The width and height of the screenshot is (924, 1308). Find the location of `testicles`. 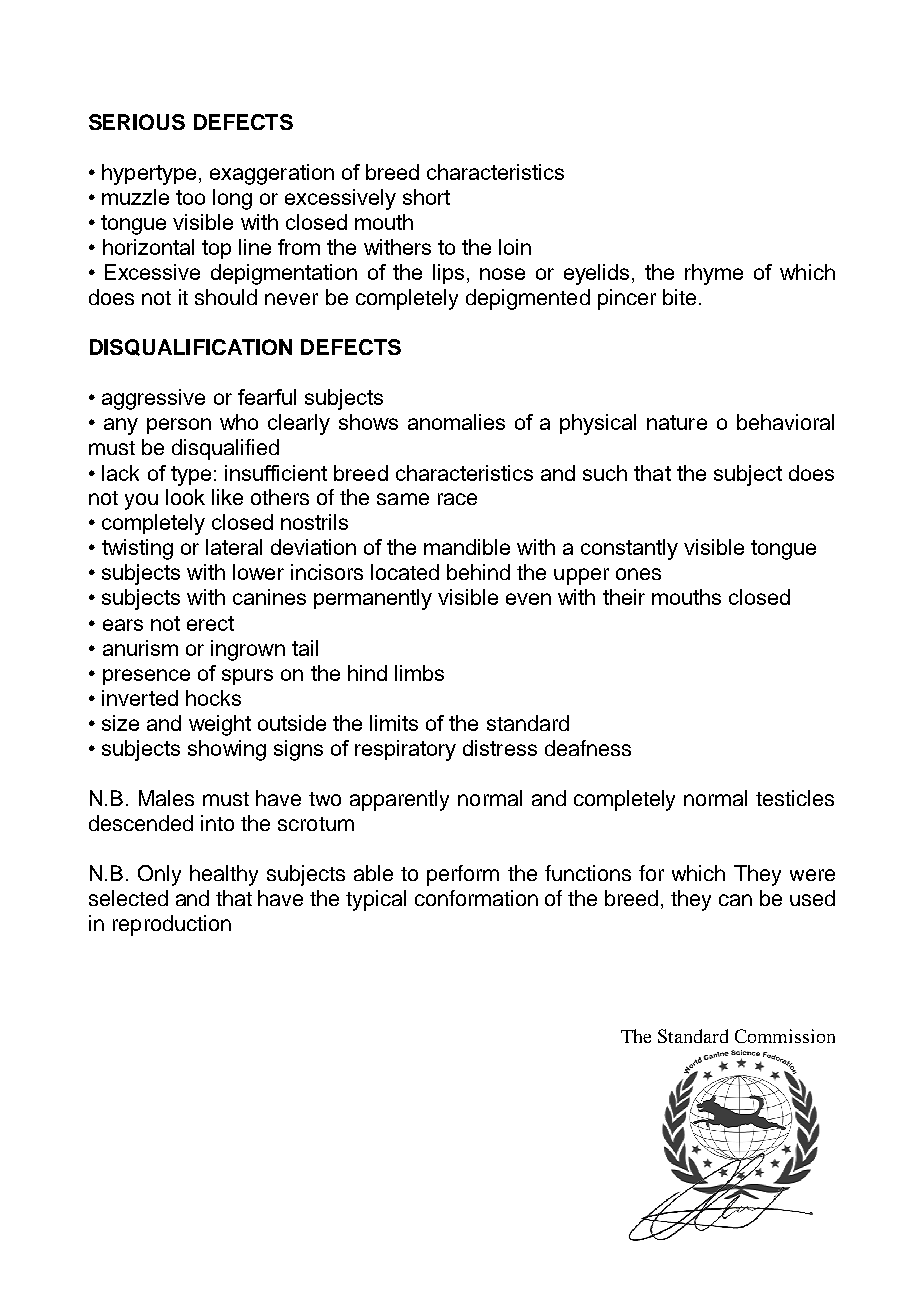

testicles is located at coordinates (795, 798).
